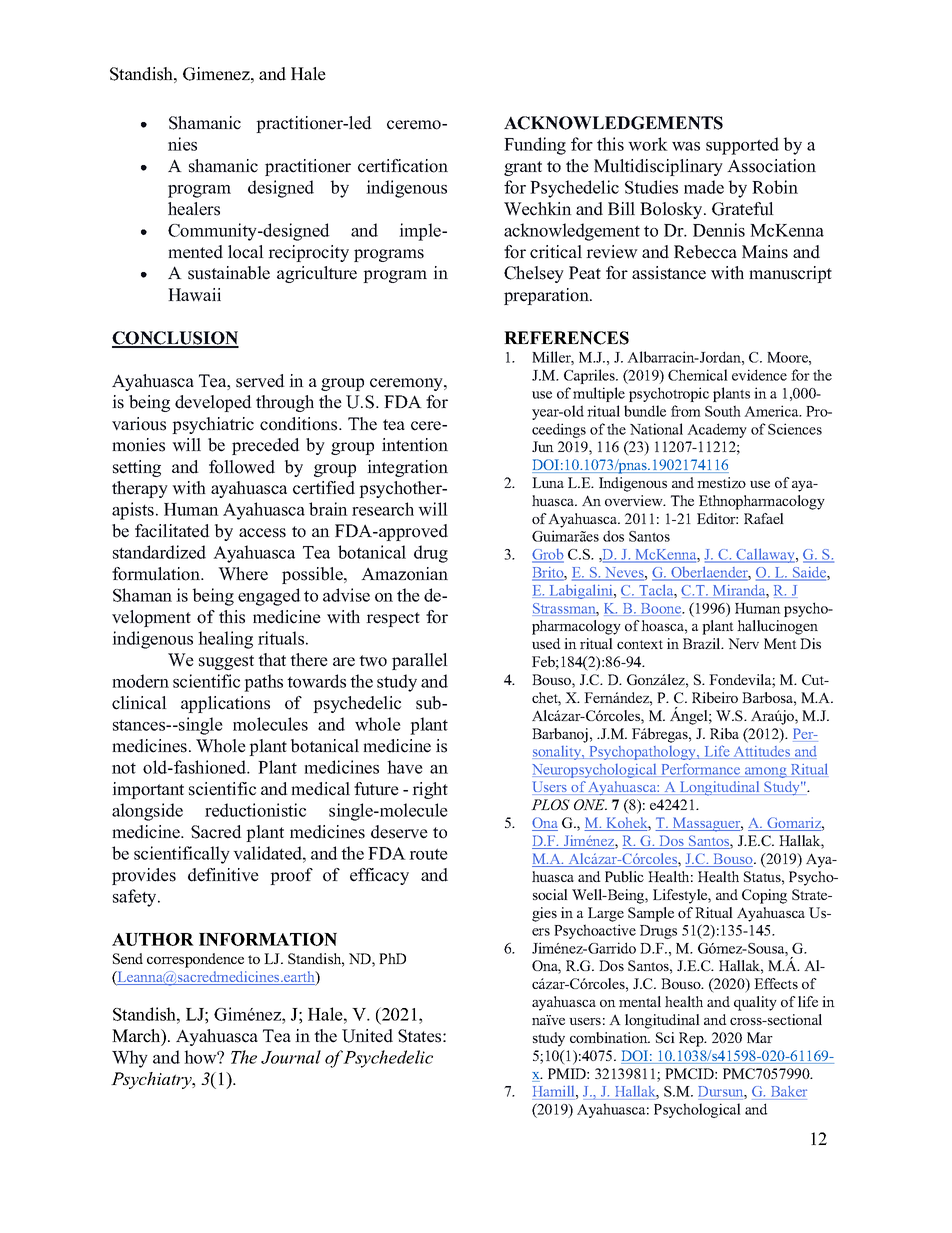  Describe the element at coordinates (704, 187) in the screenshot. I see `made` at that location.
